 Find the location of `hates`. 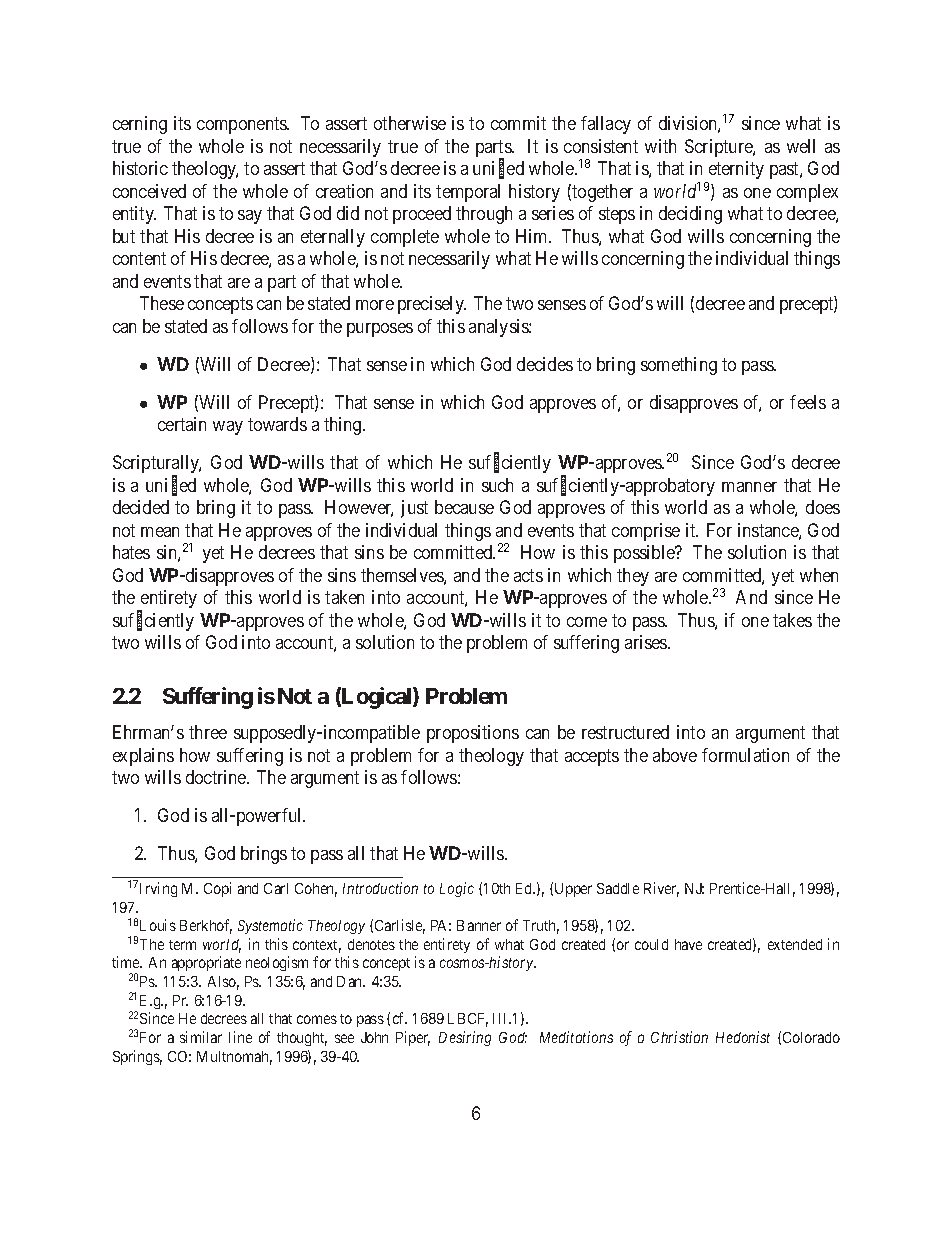

hates is located at coordinates (131, 552).
